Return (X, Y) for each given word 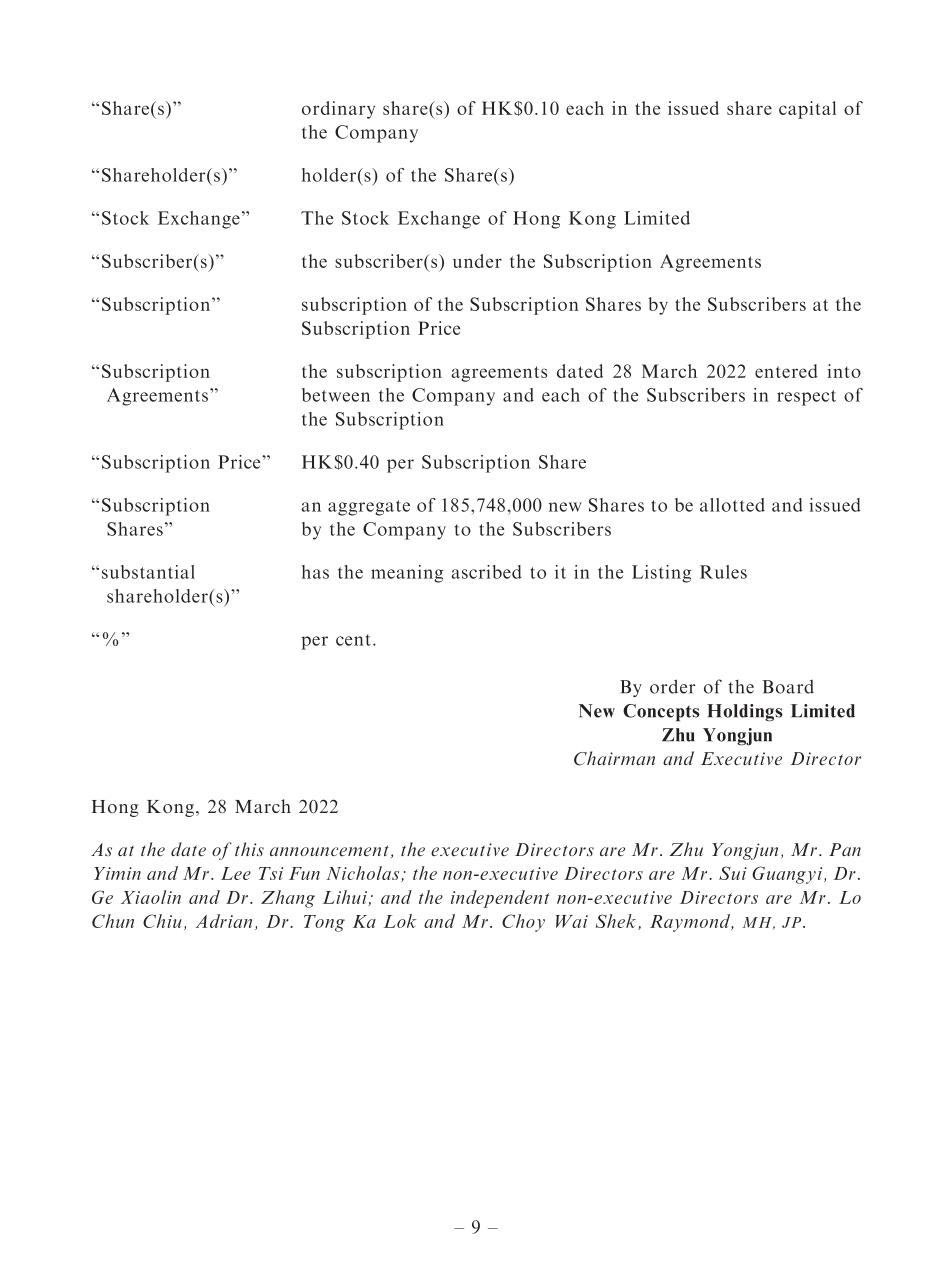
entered (786, 371)
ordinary (338, 110)
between (336, 395)
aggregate (369, 508)
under (477, 261)
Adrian (224, 921)
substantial (148, 572)
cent (353, 640)
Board (788, 686)
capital (807, 110)
